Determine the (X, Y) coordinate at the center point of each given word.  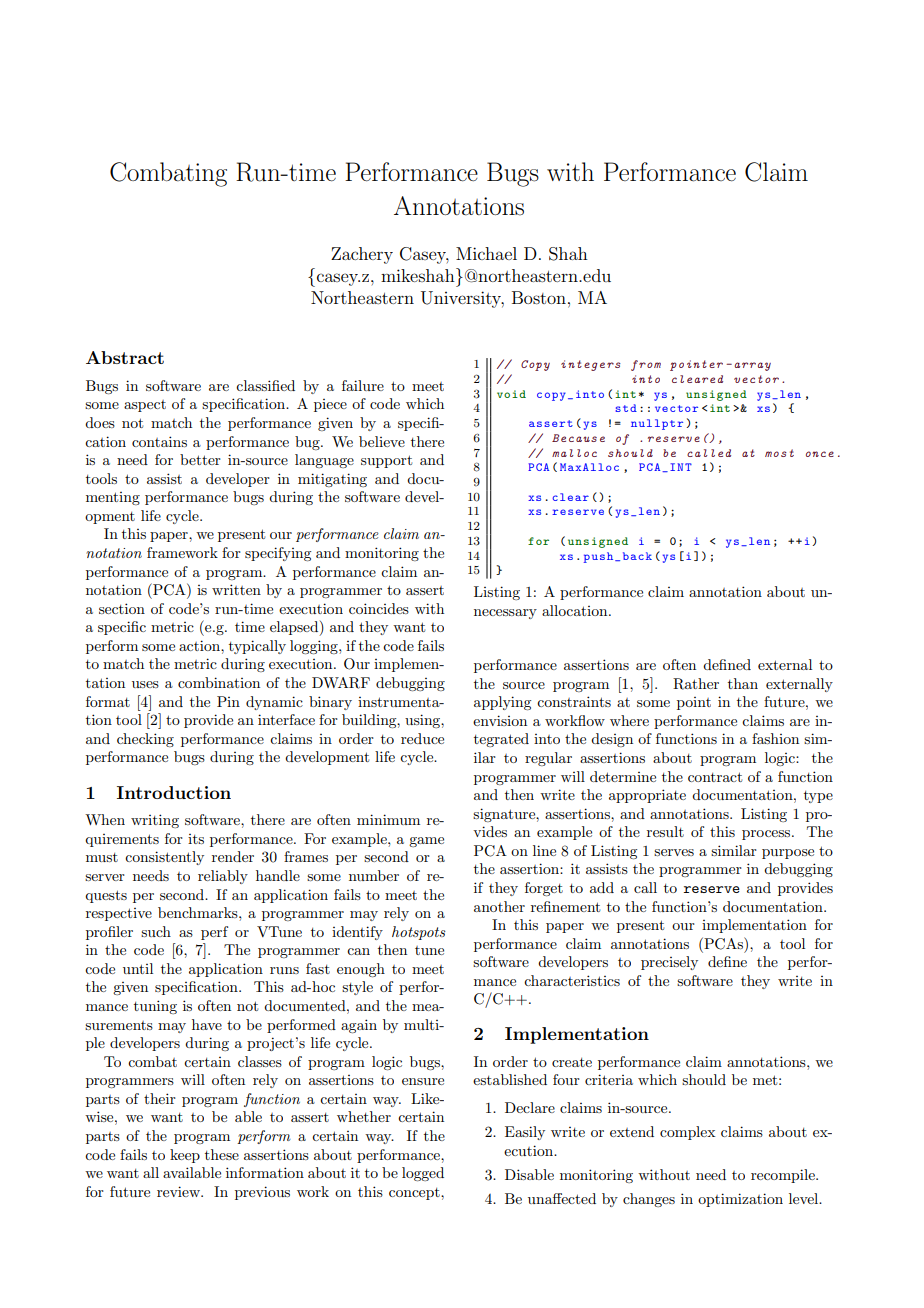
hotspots (419, 933)
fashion (775, 738)
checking (145, 740)
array (753, 366)
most (779, 453)
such (156, 931)
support (386, 461)
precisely (669, 963)
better (200, 459)
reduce (422, 738)
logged (423, 1174)
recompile (784, 1176)
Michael (486, 253)
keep (185, 1156)
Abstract (125, 357)
